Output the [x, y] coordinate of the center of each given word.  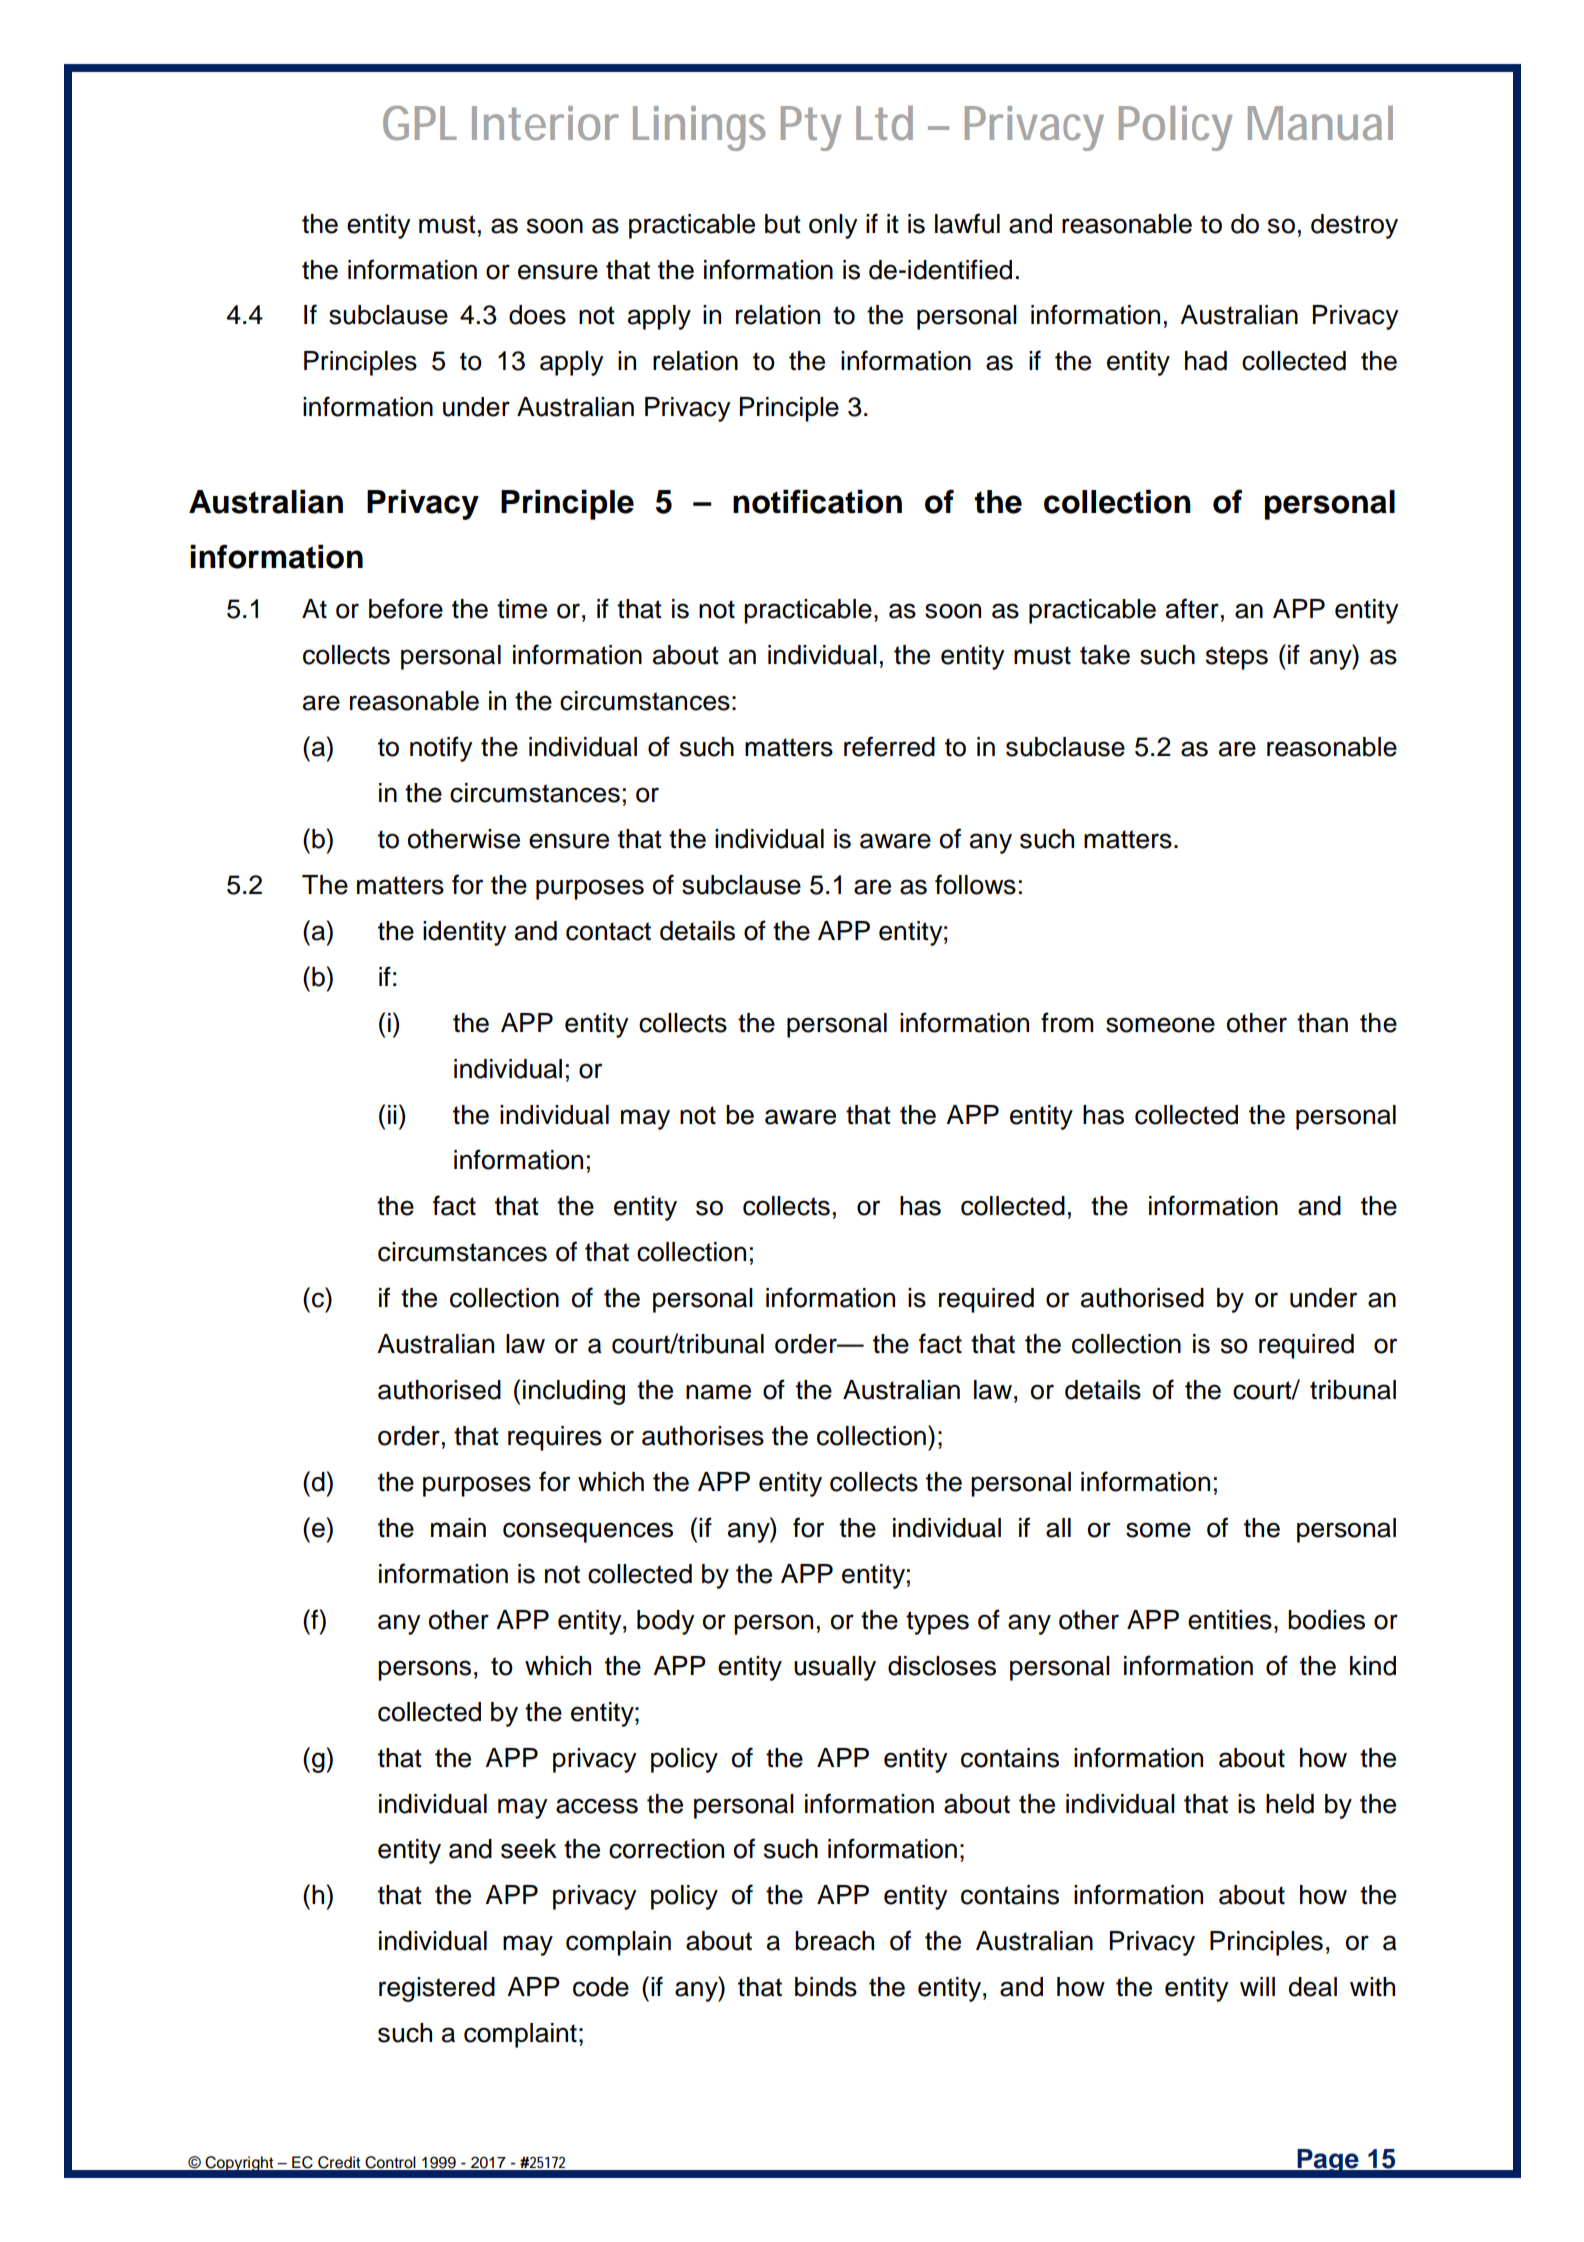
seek [529, 1849]
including [574, 1392]
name [718, 1392]
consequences [588, 1532]
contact [608, 931]
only [833, 226]
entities [1230, 1620]
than [1322, 1023]
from [1067, 1022]
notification [817, 501]
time [522, 609]
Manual [1320, 123]
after [1192, 608]
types [937, 1623]
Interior [545, 123]
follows [975, 884]
